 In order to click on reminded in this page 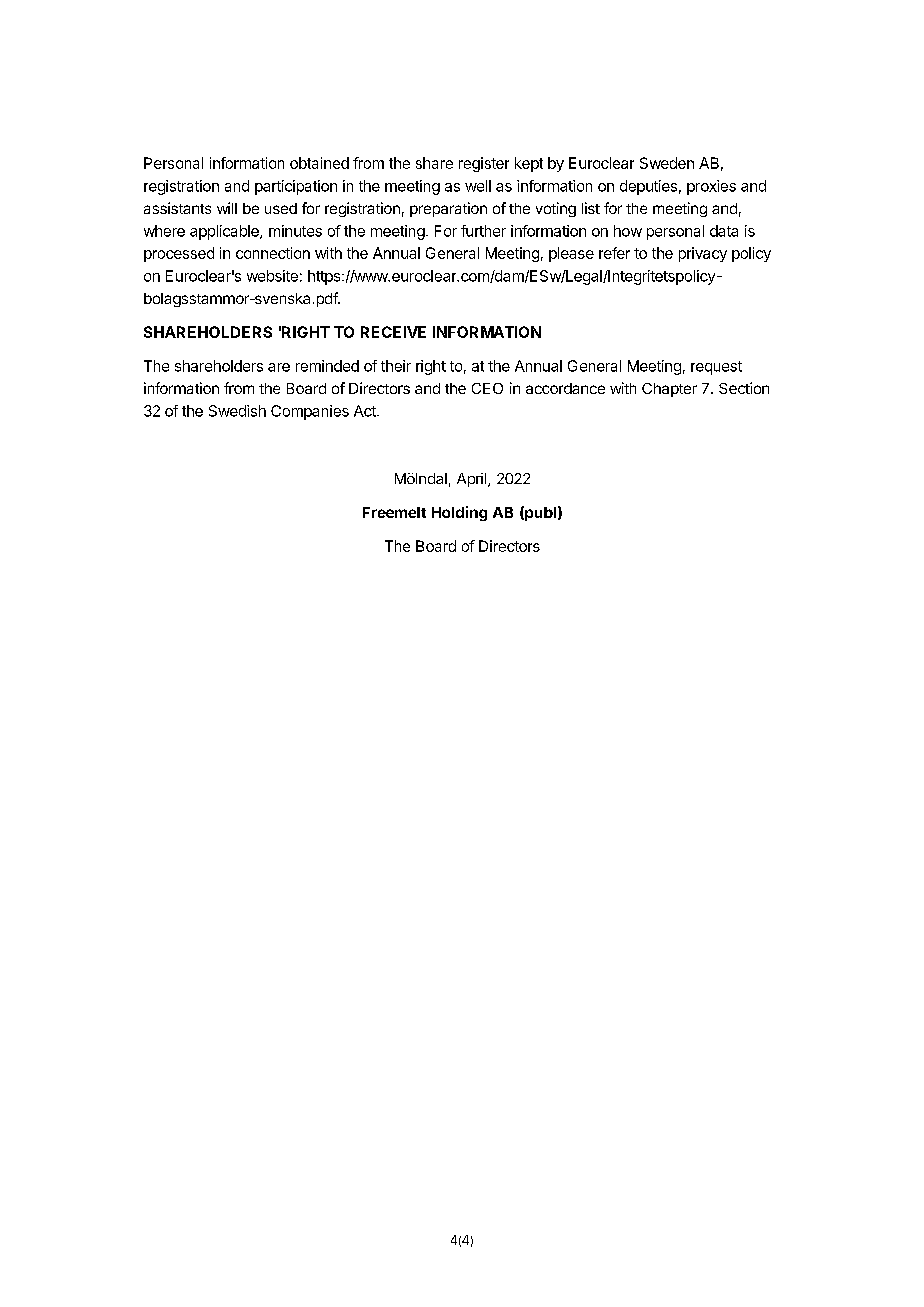, I will do `click(327, 366)`.
